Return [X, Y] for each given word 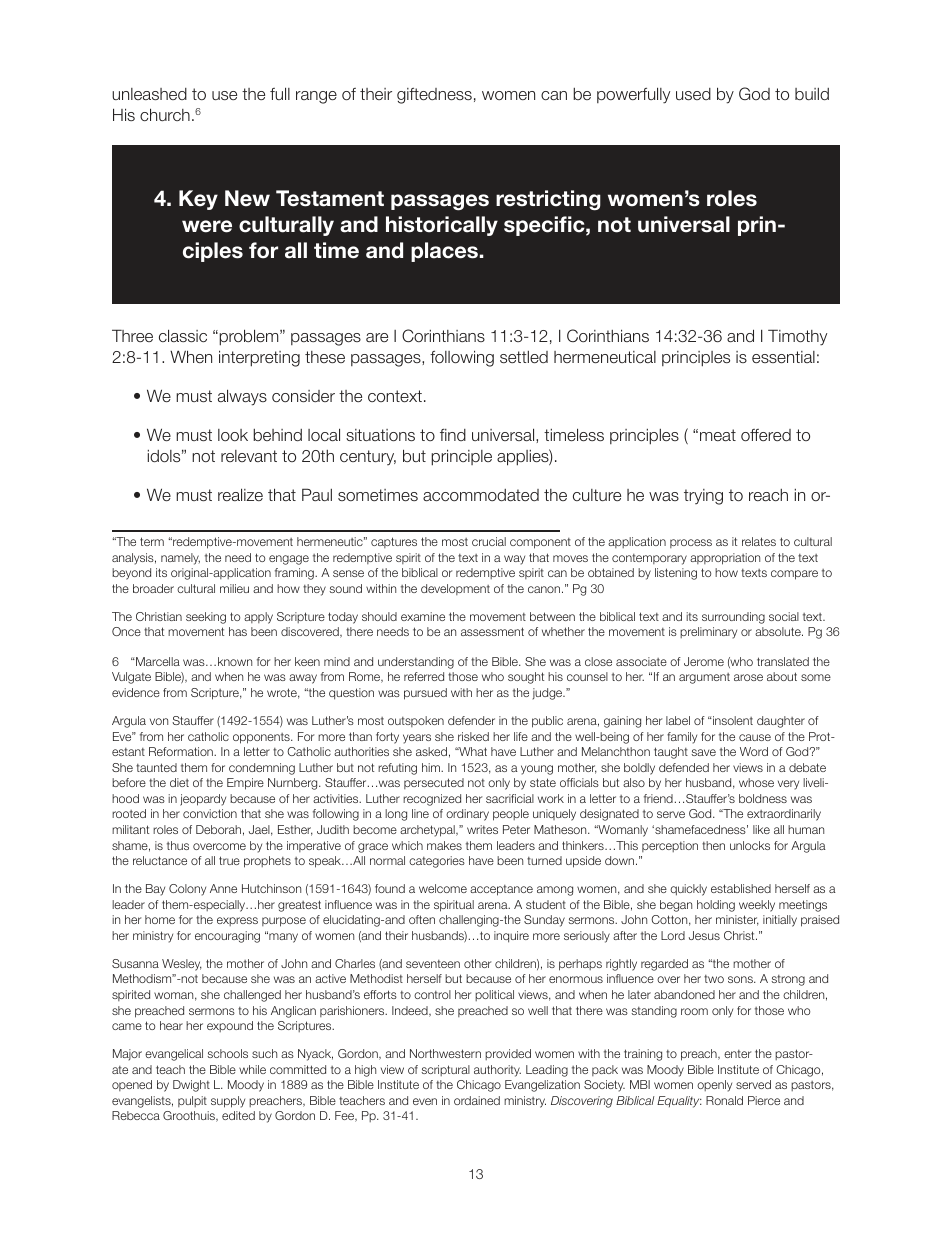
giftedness [434, 96]
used [693, 94]
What [472, 751]
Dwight [191, 1086]
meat [718, 435]
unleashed [149, 94]
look [233, 435]
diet [179, 782]
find [453, 435]
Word [754, 751]
